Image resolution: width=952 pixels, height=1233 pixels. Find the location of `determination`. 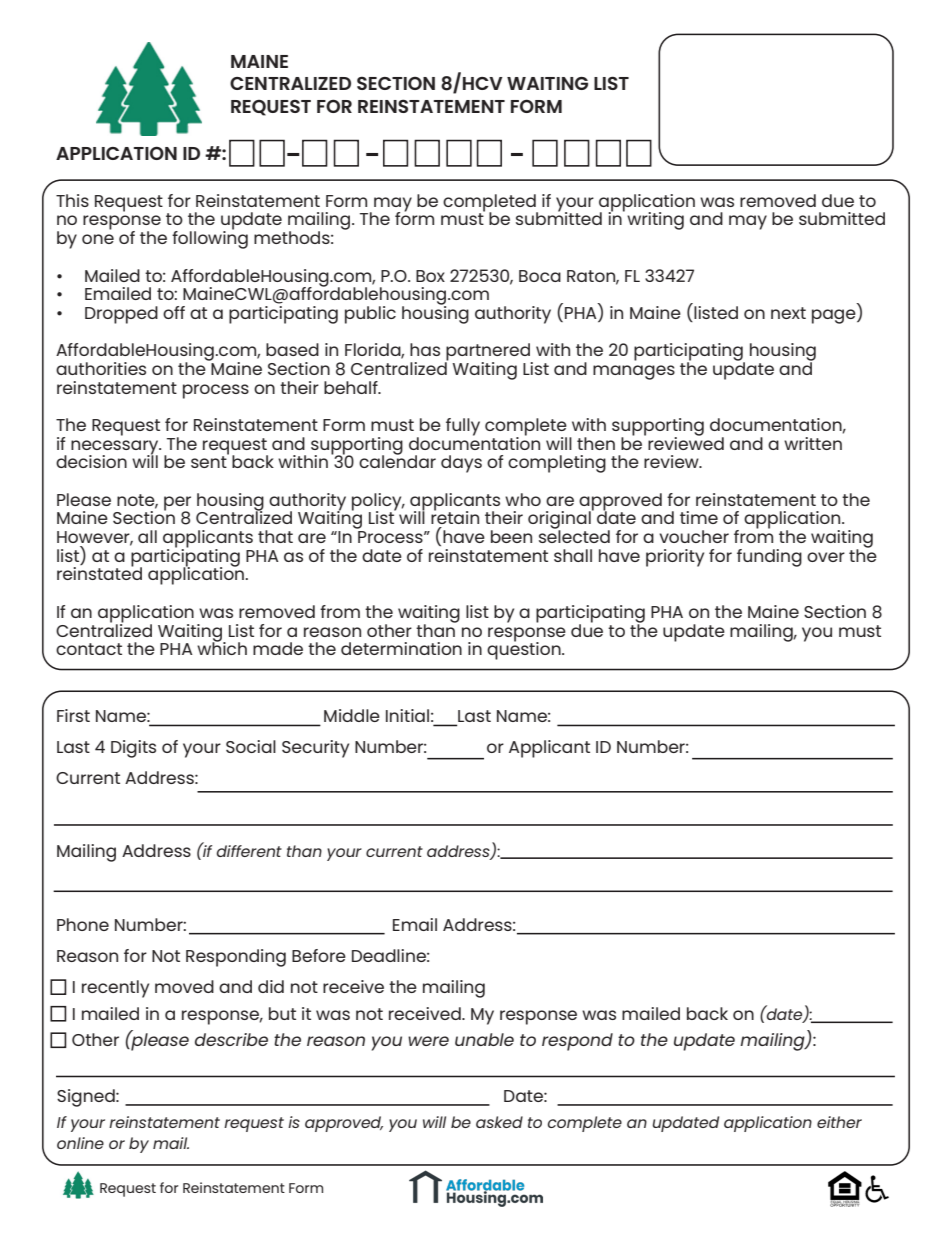

determination is located at coordinates (401, 648).
